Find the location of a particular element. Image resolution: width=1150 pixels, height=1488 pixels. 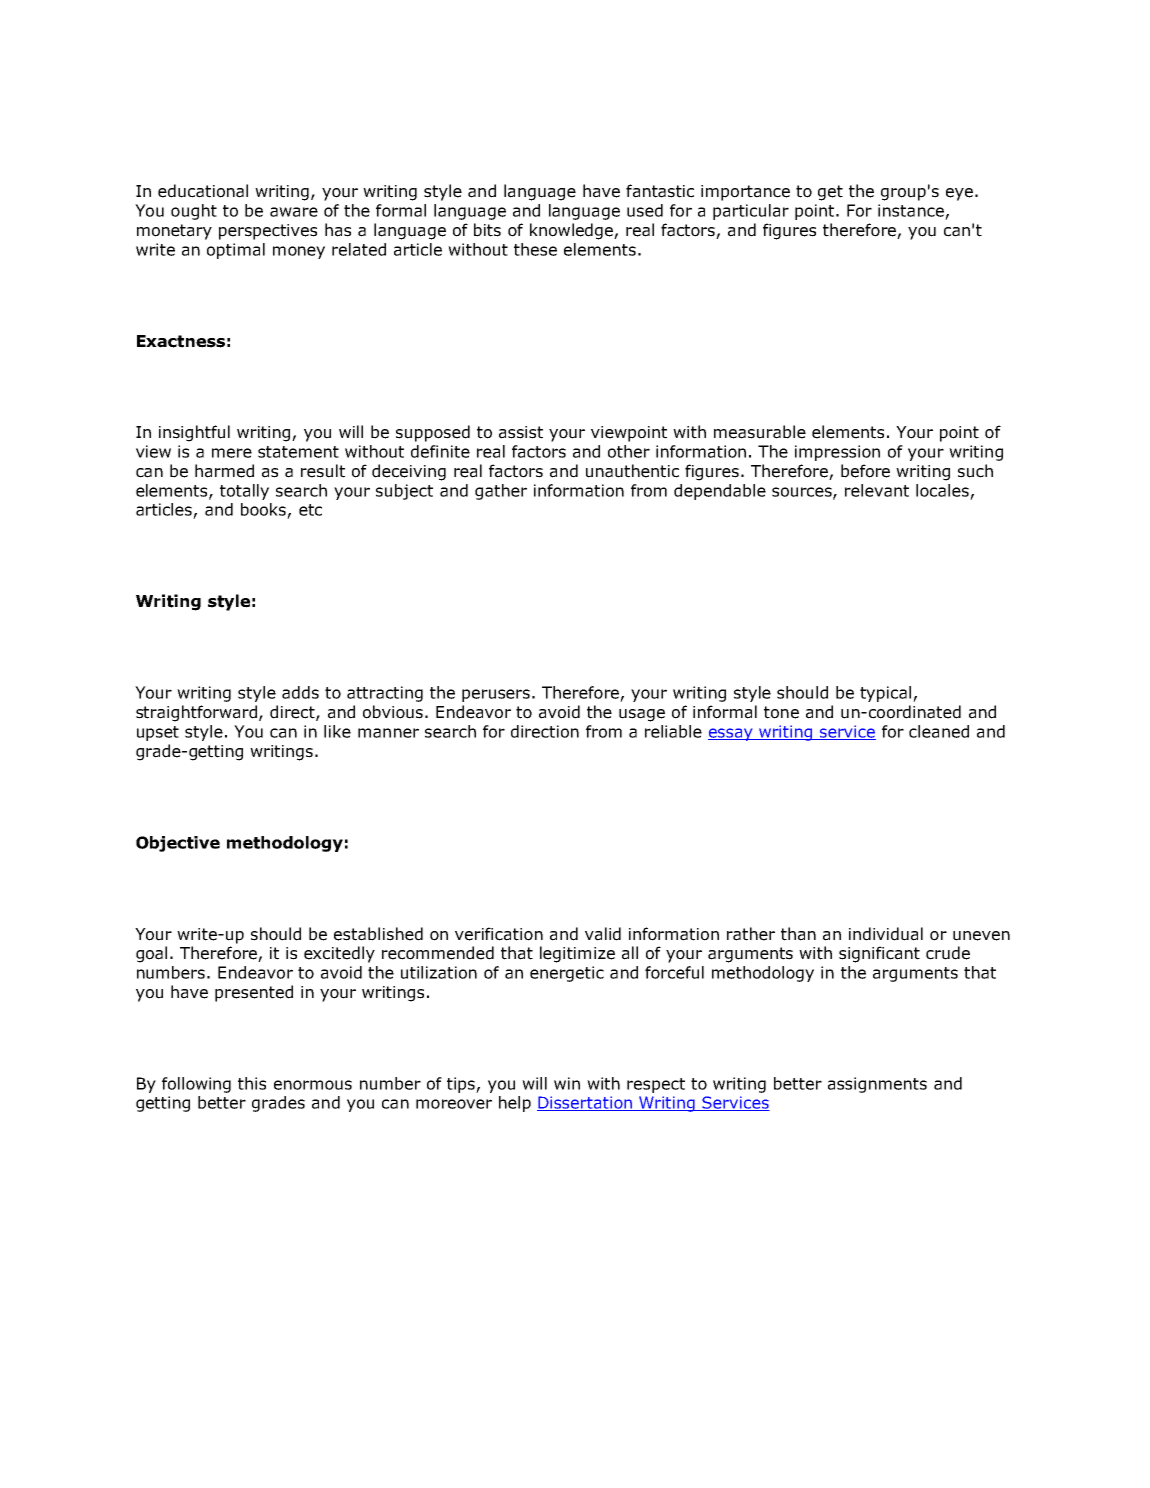

relevant is located at coordinates (877, 490).
